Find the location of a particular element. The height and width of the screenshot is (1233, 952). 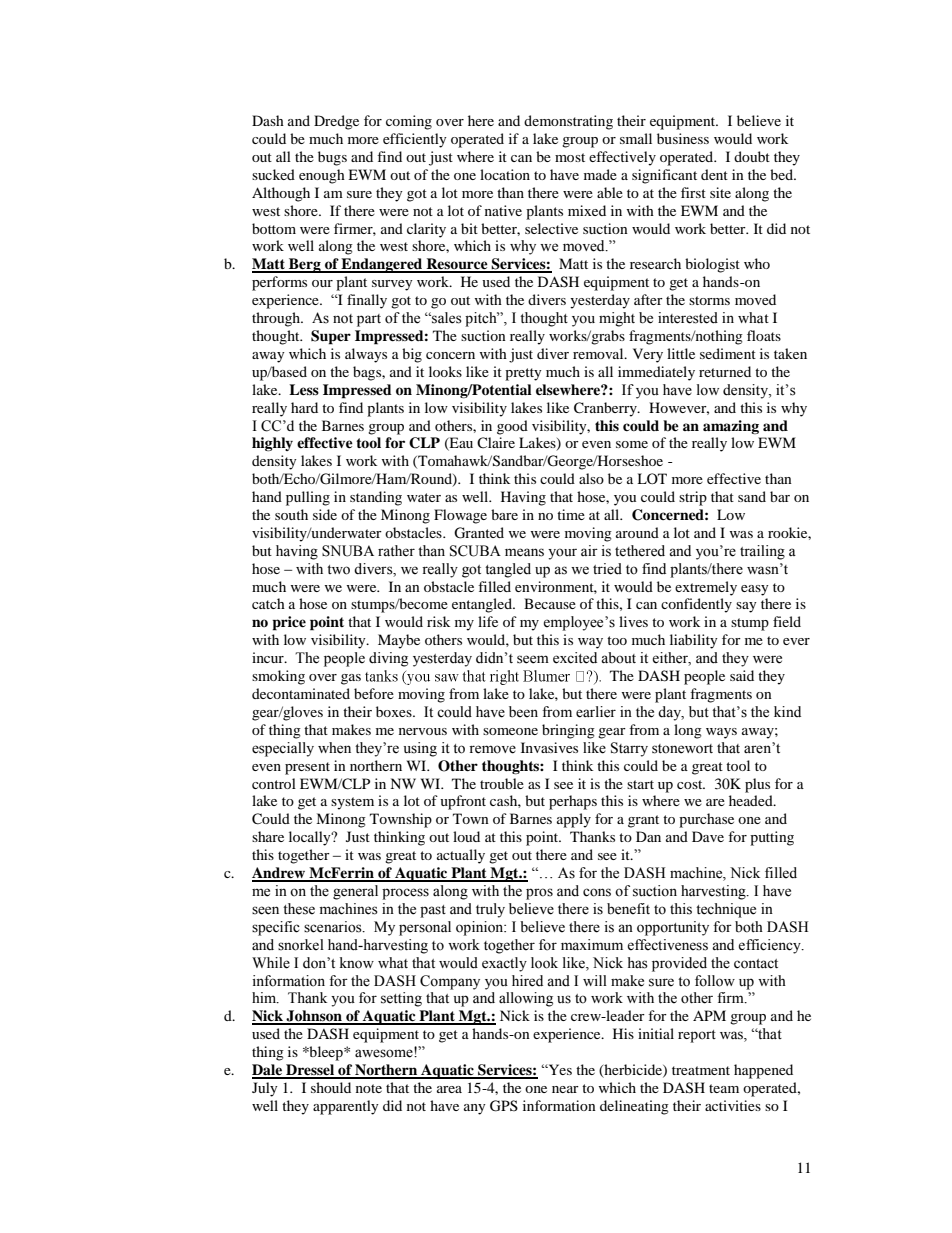

doubt is located at coordinates (752, 156).
